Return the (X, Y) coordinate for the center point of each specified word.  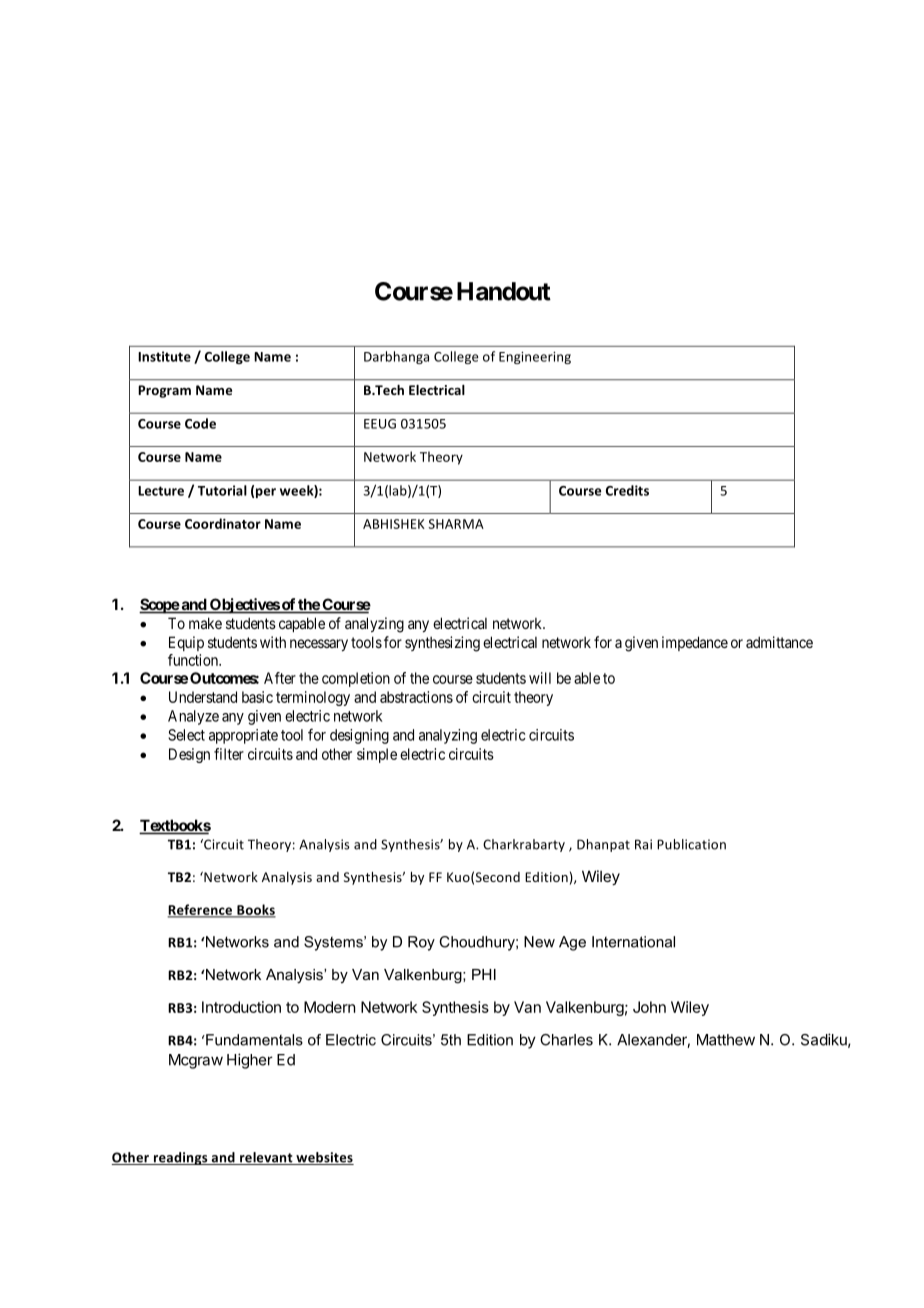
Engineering (535, 358)
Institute (164, 356)
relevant (266, 1158)
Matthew (726, 1040)
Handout (504, 291)
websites (324, 1158)
